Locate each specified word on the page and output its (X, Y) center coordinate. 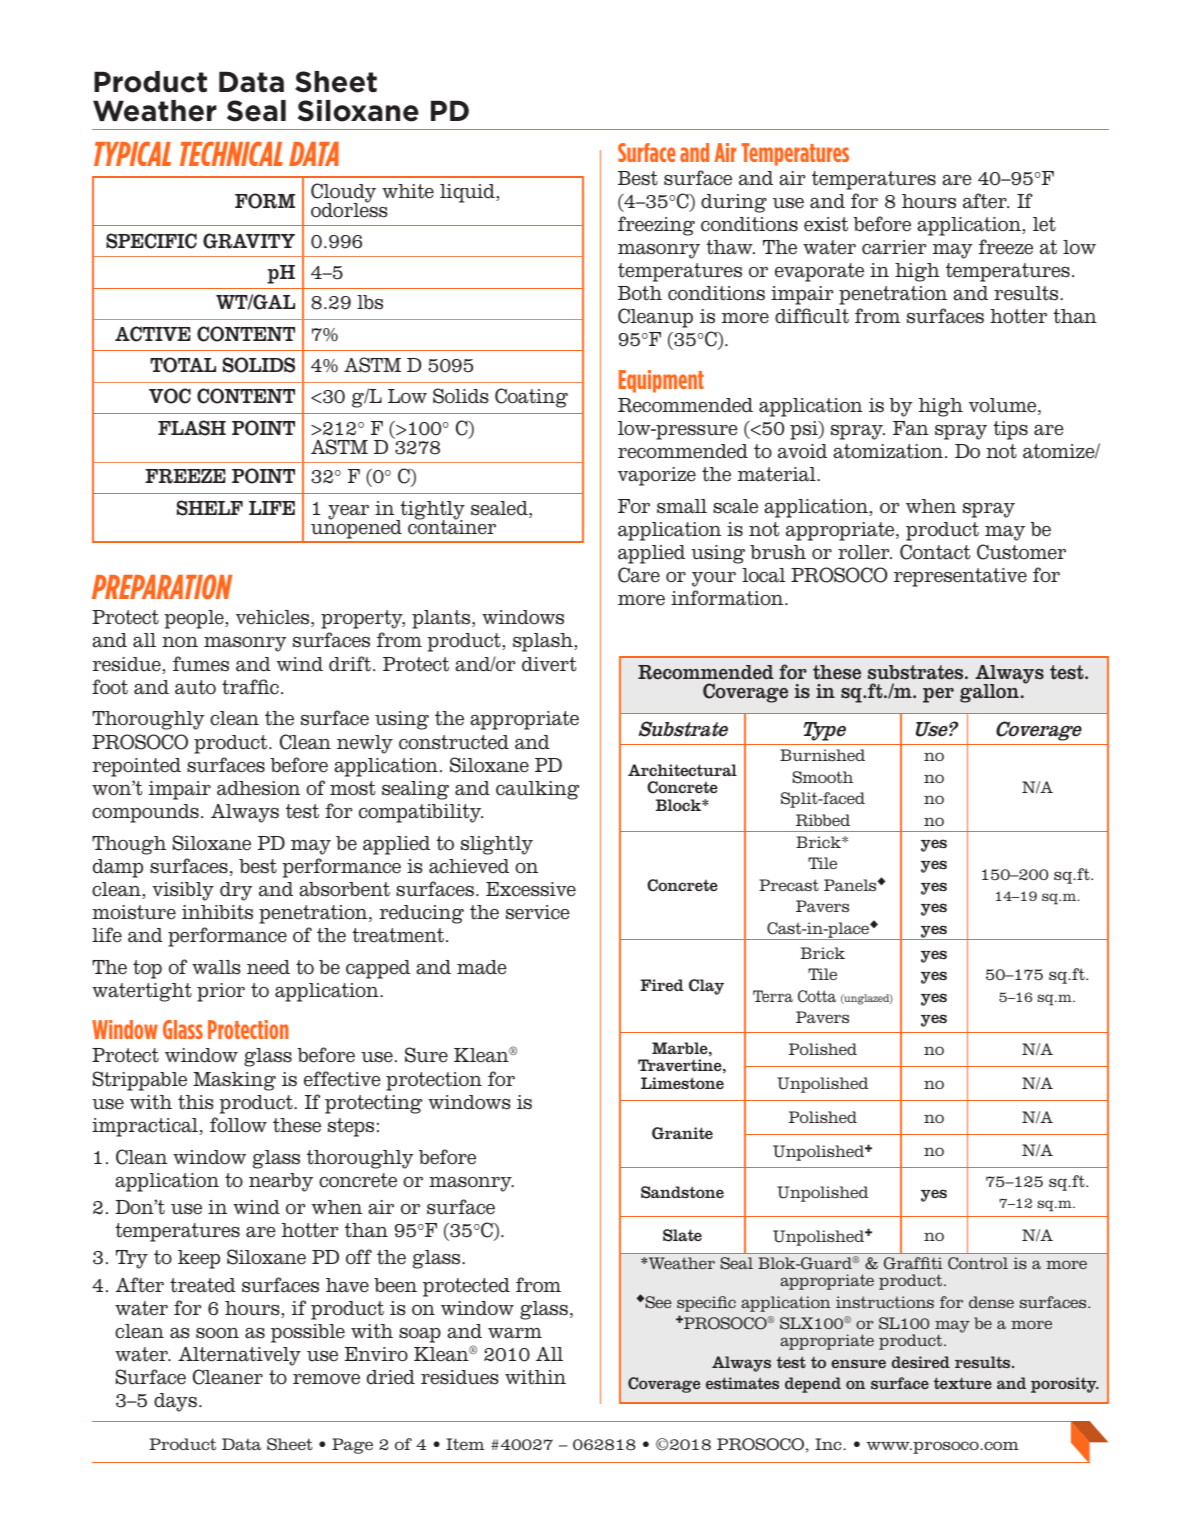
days (175, 1402)
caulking (537, 790)
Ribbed (823, 820)
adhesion (258, 788)
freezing (656, 226)
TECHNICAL (231, 153)
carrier (894, 247)
